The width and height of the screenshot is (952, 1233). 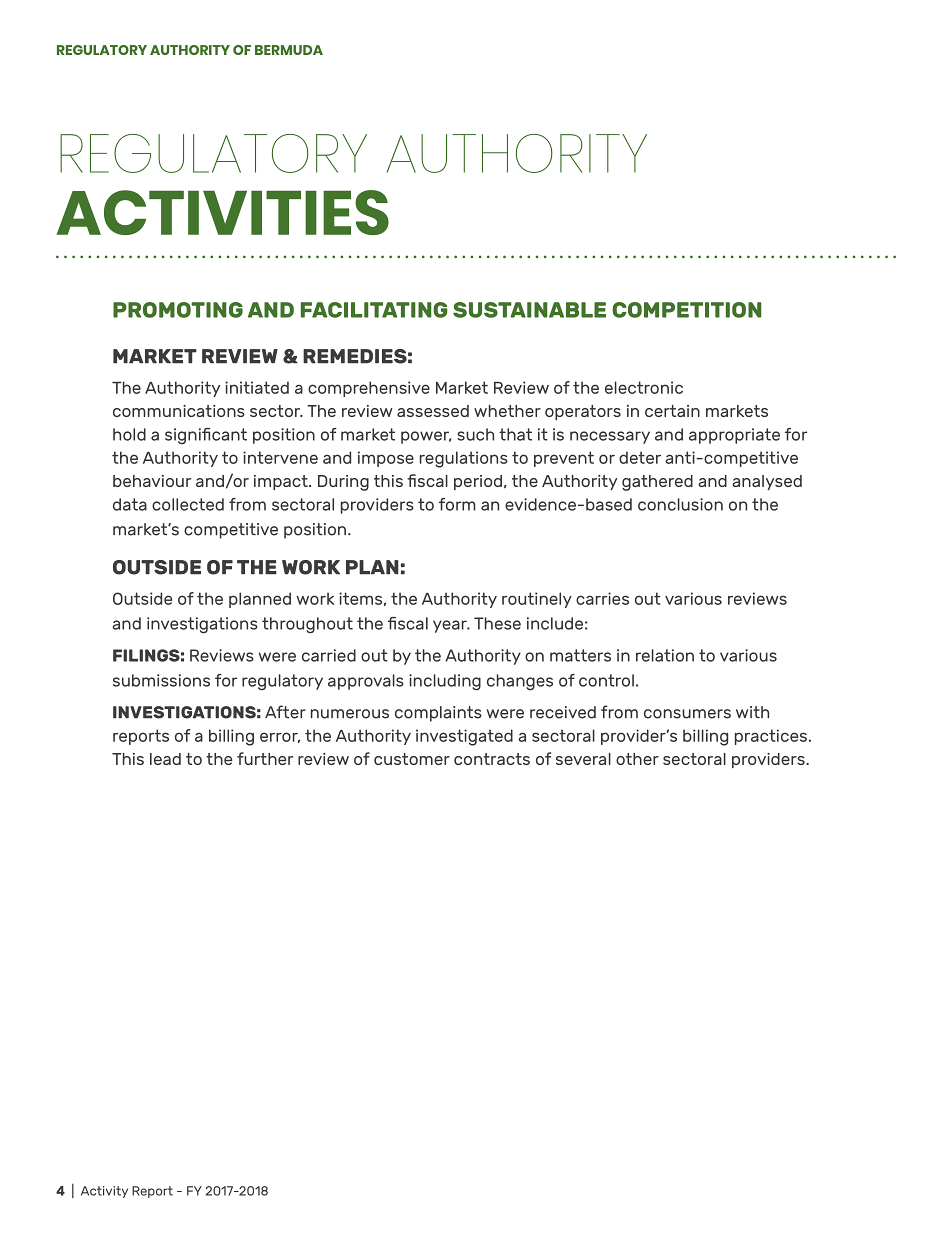 What do you see at coordinates (644, 387) in the screenshot?
I see `electronic` at bounding box center [644, 387].
